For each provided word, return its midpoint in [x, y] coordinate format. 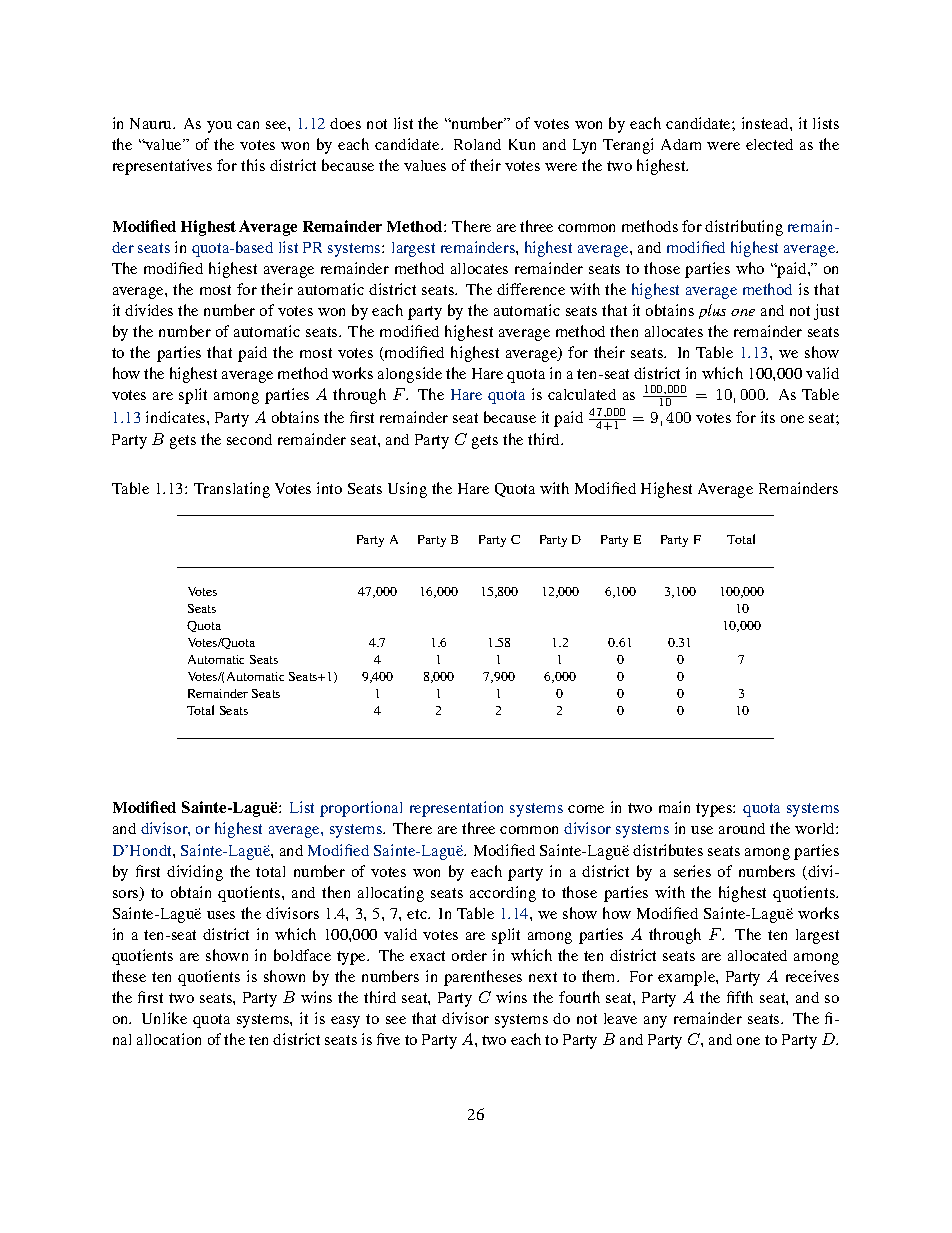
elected [769, 144]
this [253, 165]
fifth [740, 997]
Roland [477, 144]
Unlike [164, 1018]
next [543, 977]
